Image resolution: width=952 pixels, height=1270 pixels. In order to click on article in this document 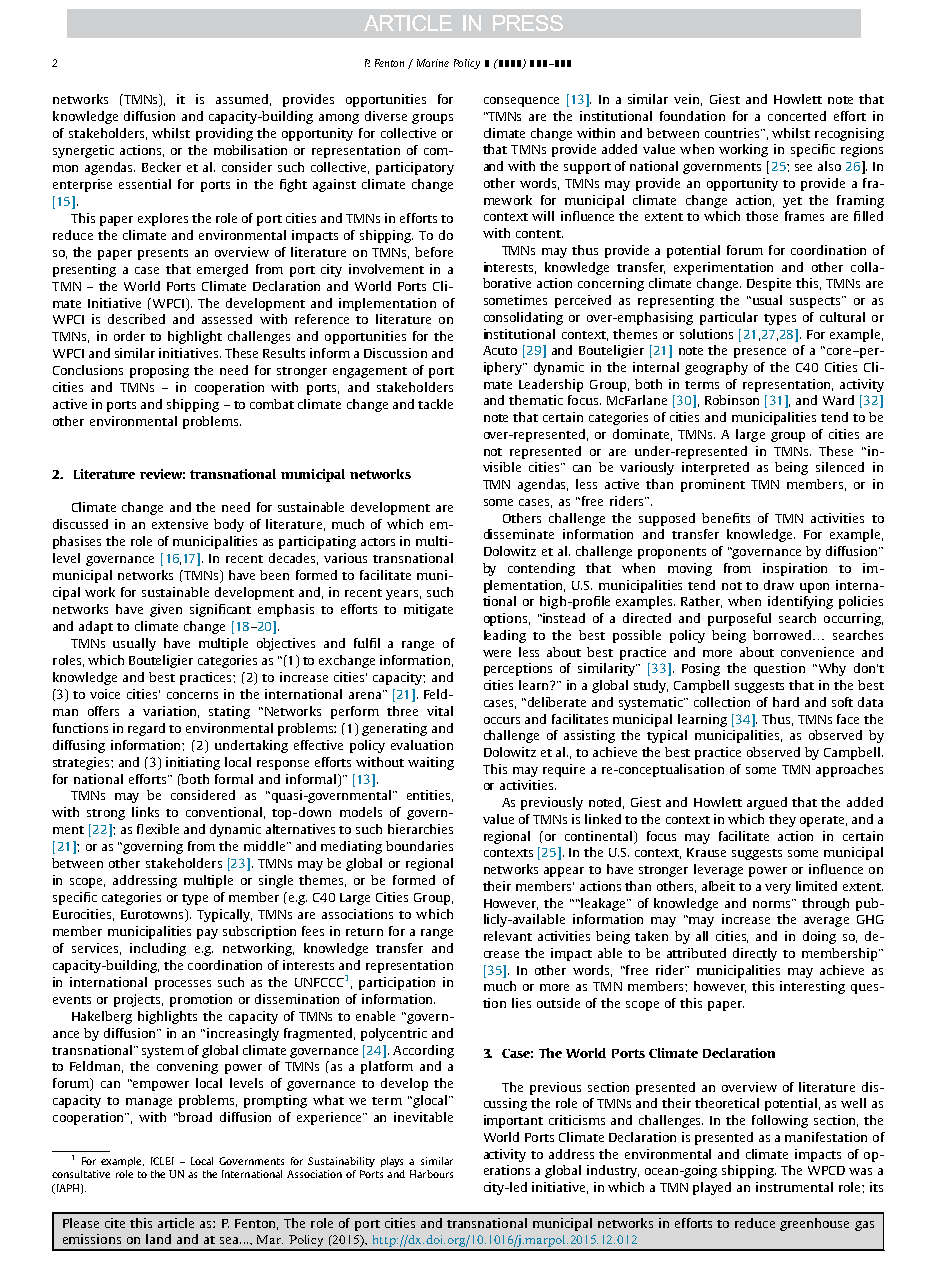, I will do `click(176, 1223)`.
